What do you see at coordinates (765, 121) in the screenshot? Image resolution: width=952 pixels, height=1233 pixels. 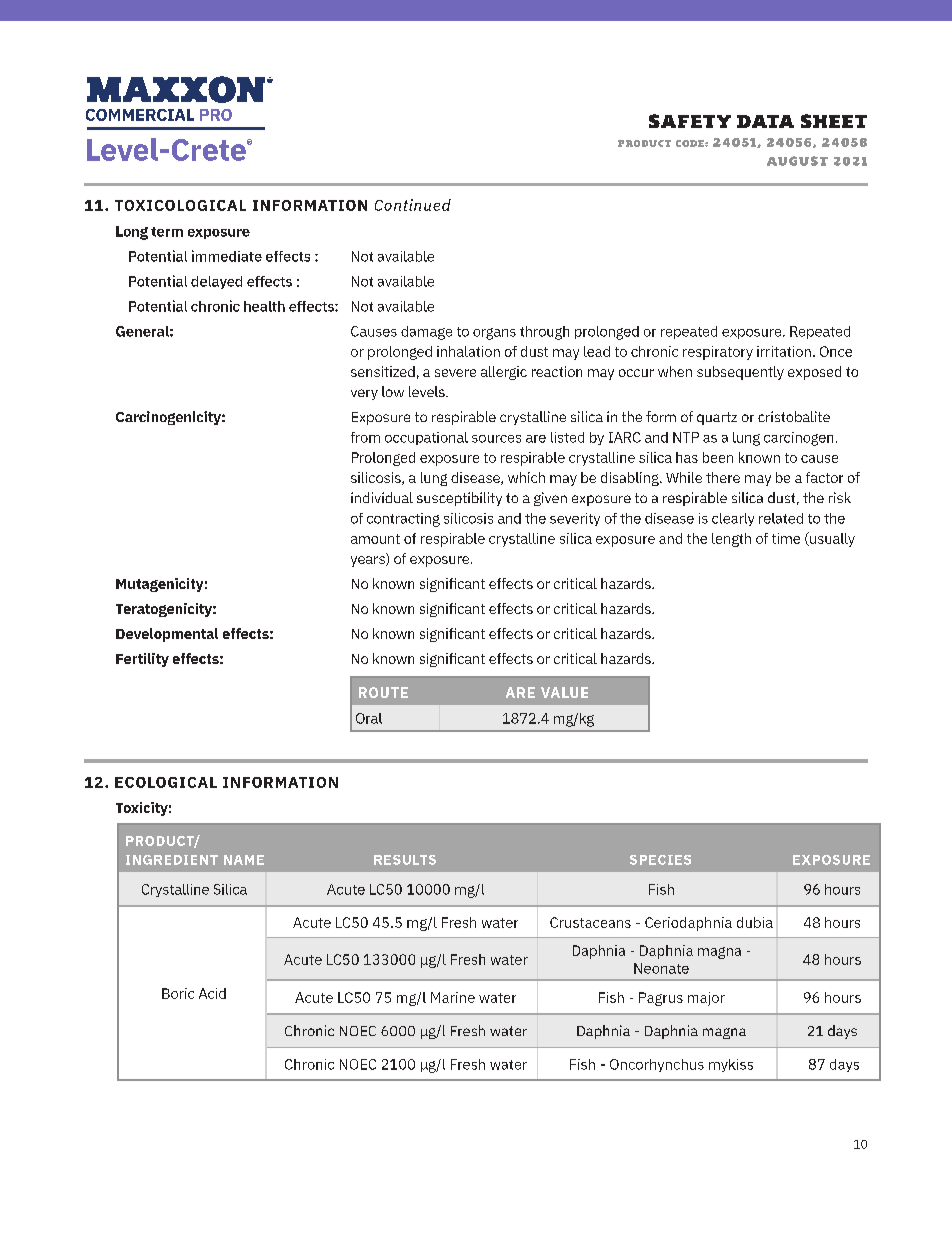 I see `DATA` at bounding box center [765, 121].
